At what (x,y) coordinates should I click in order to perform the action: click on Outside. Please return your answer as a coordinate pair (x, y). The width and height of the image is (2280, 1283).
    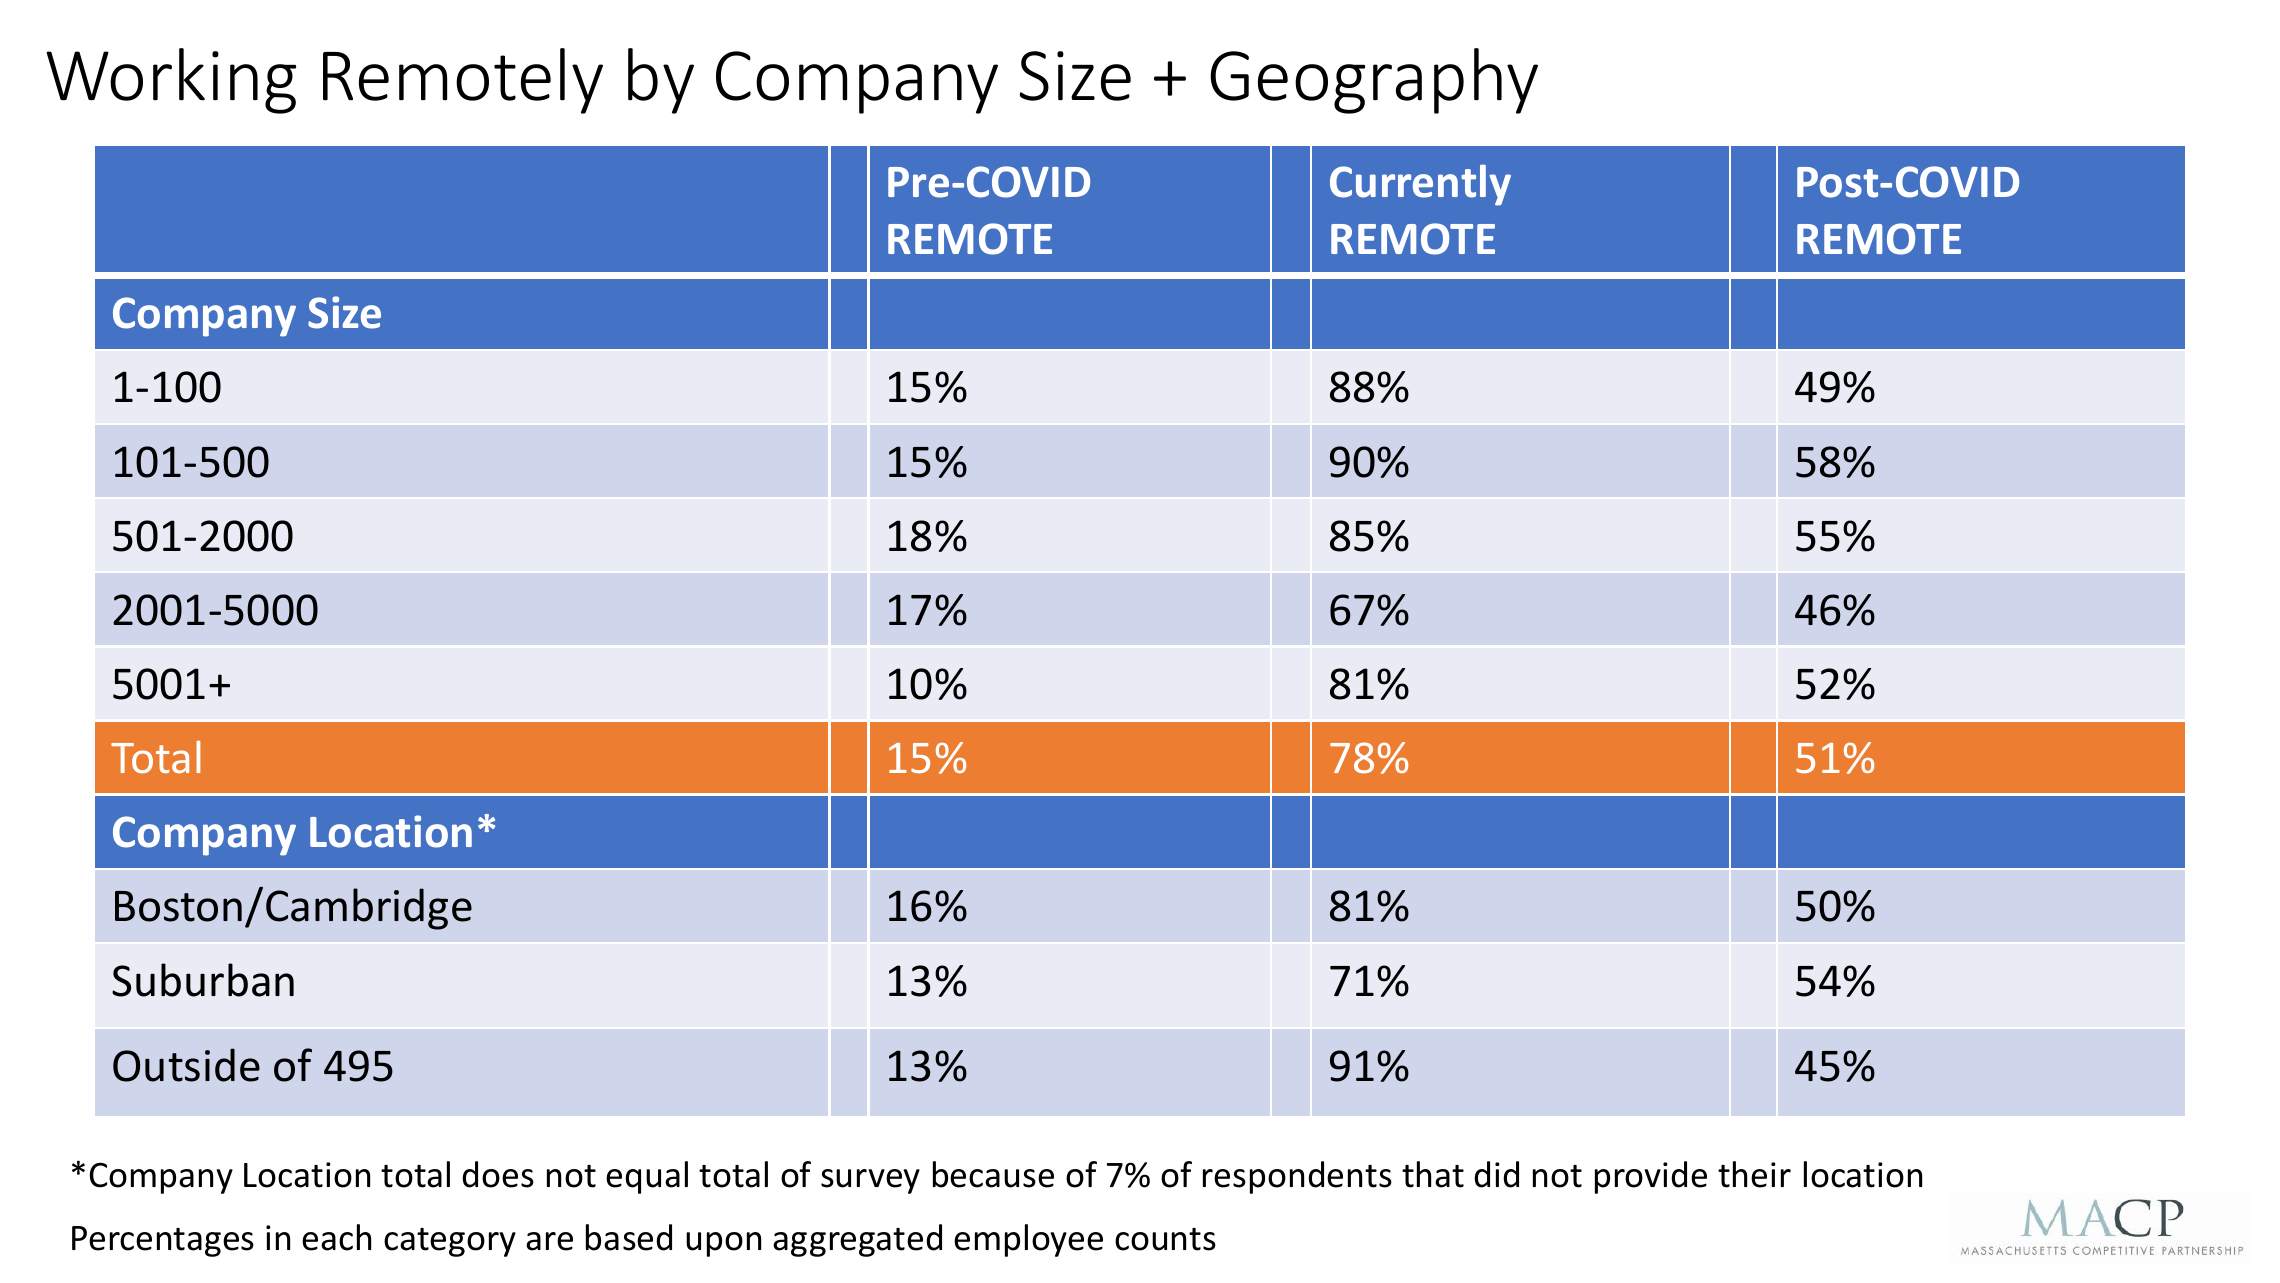
    Looking at the image, I should click on (186, 1065).
